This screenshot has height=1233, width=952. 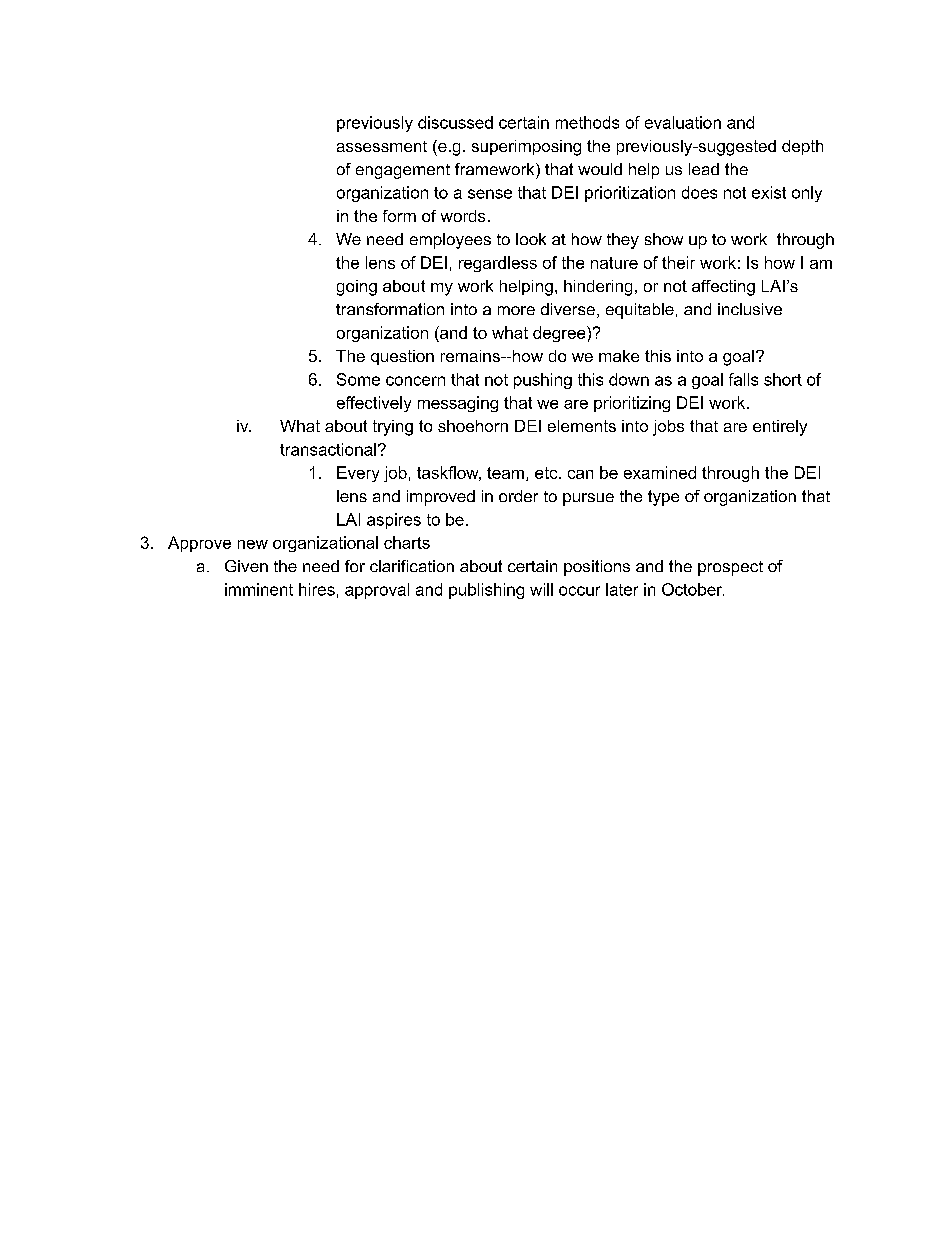 I want to click on superimposing, so click(x=526, y=148).
